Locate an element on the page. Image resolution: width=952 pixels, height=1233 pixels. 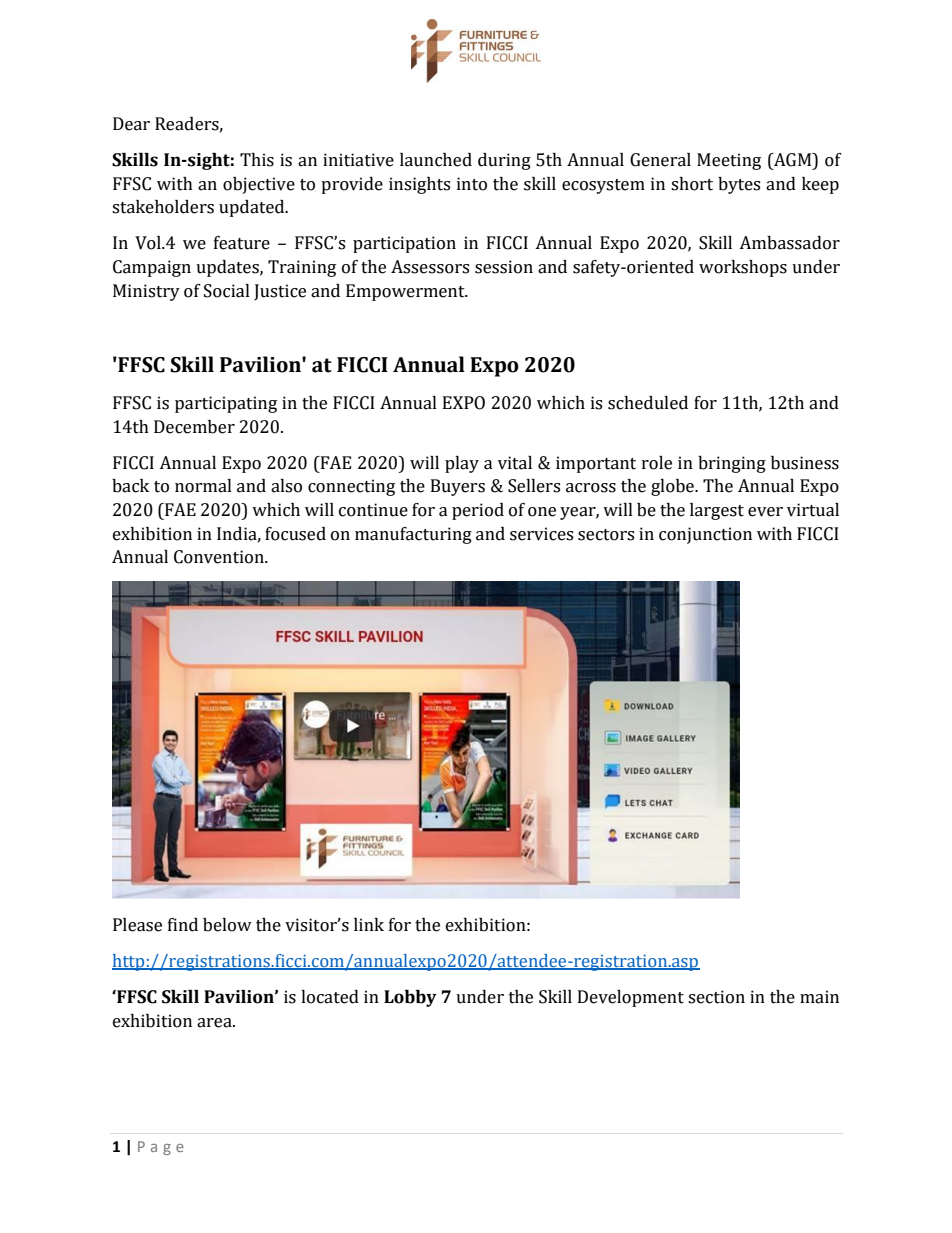
Meeting is located at coordinates (729, 161).
